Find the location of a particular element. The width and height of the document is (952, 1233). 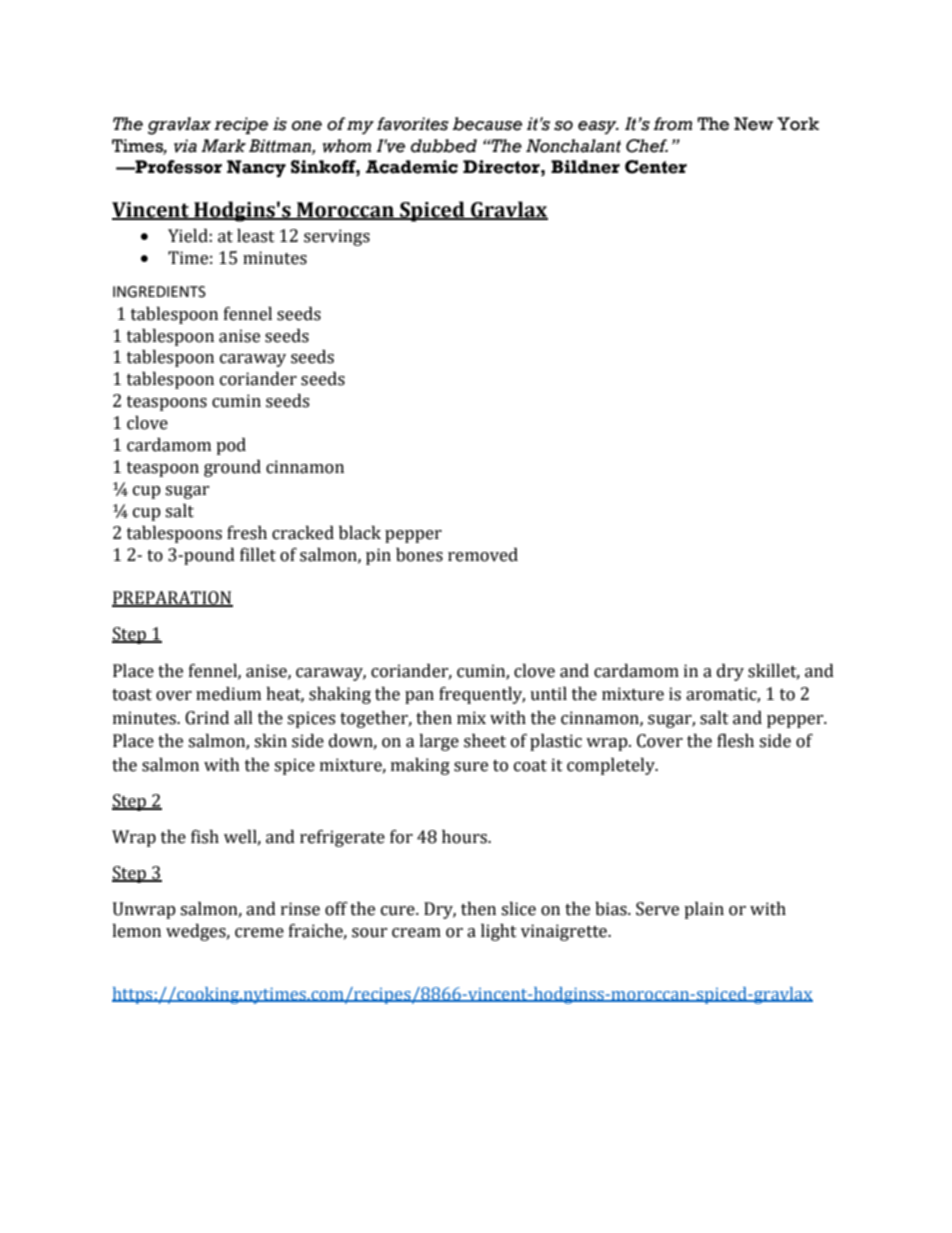

dubbed is located at coordinates (444, 146).
